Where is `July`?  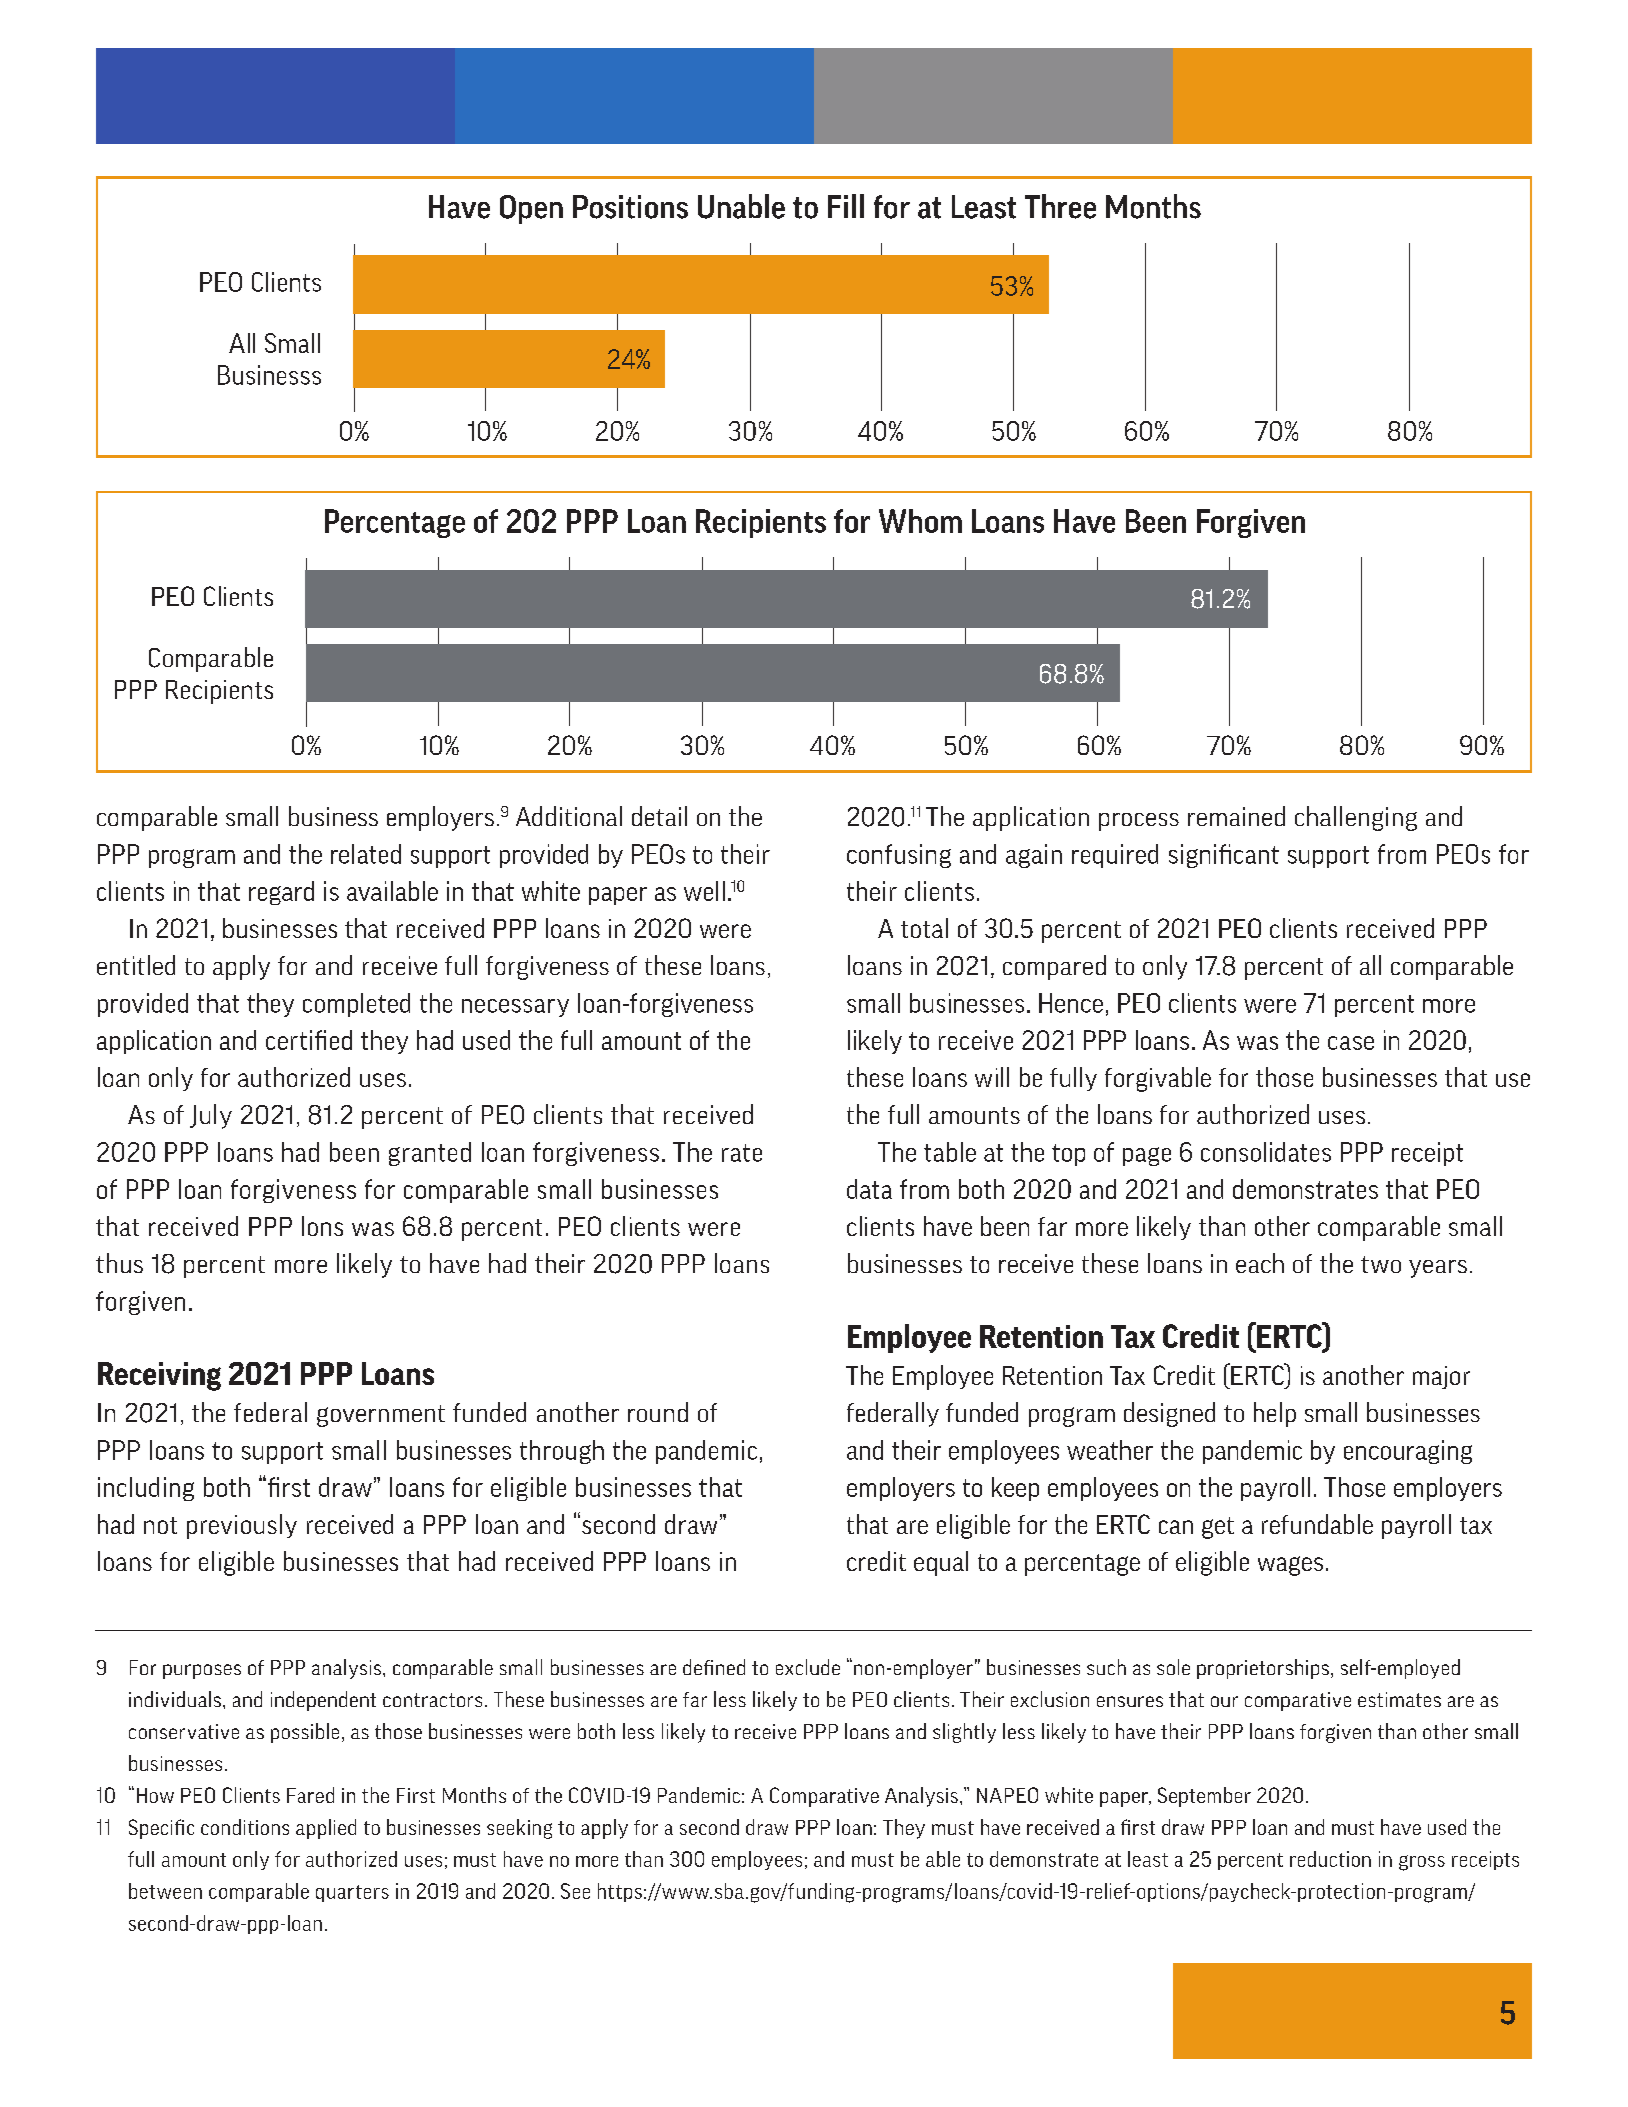
July is located at coordinates (211, 1116).
